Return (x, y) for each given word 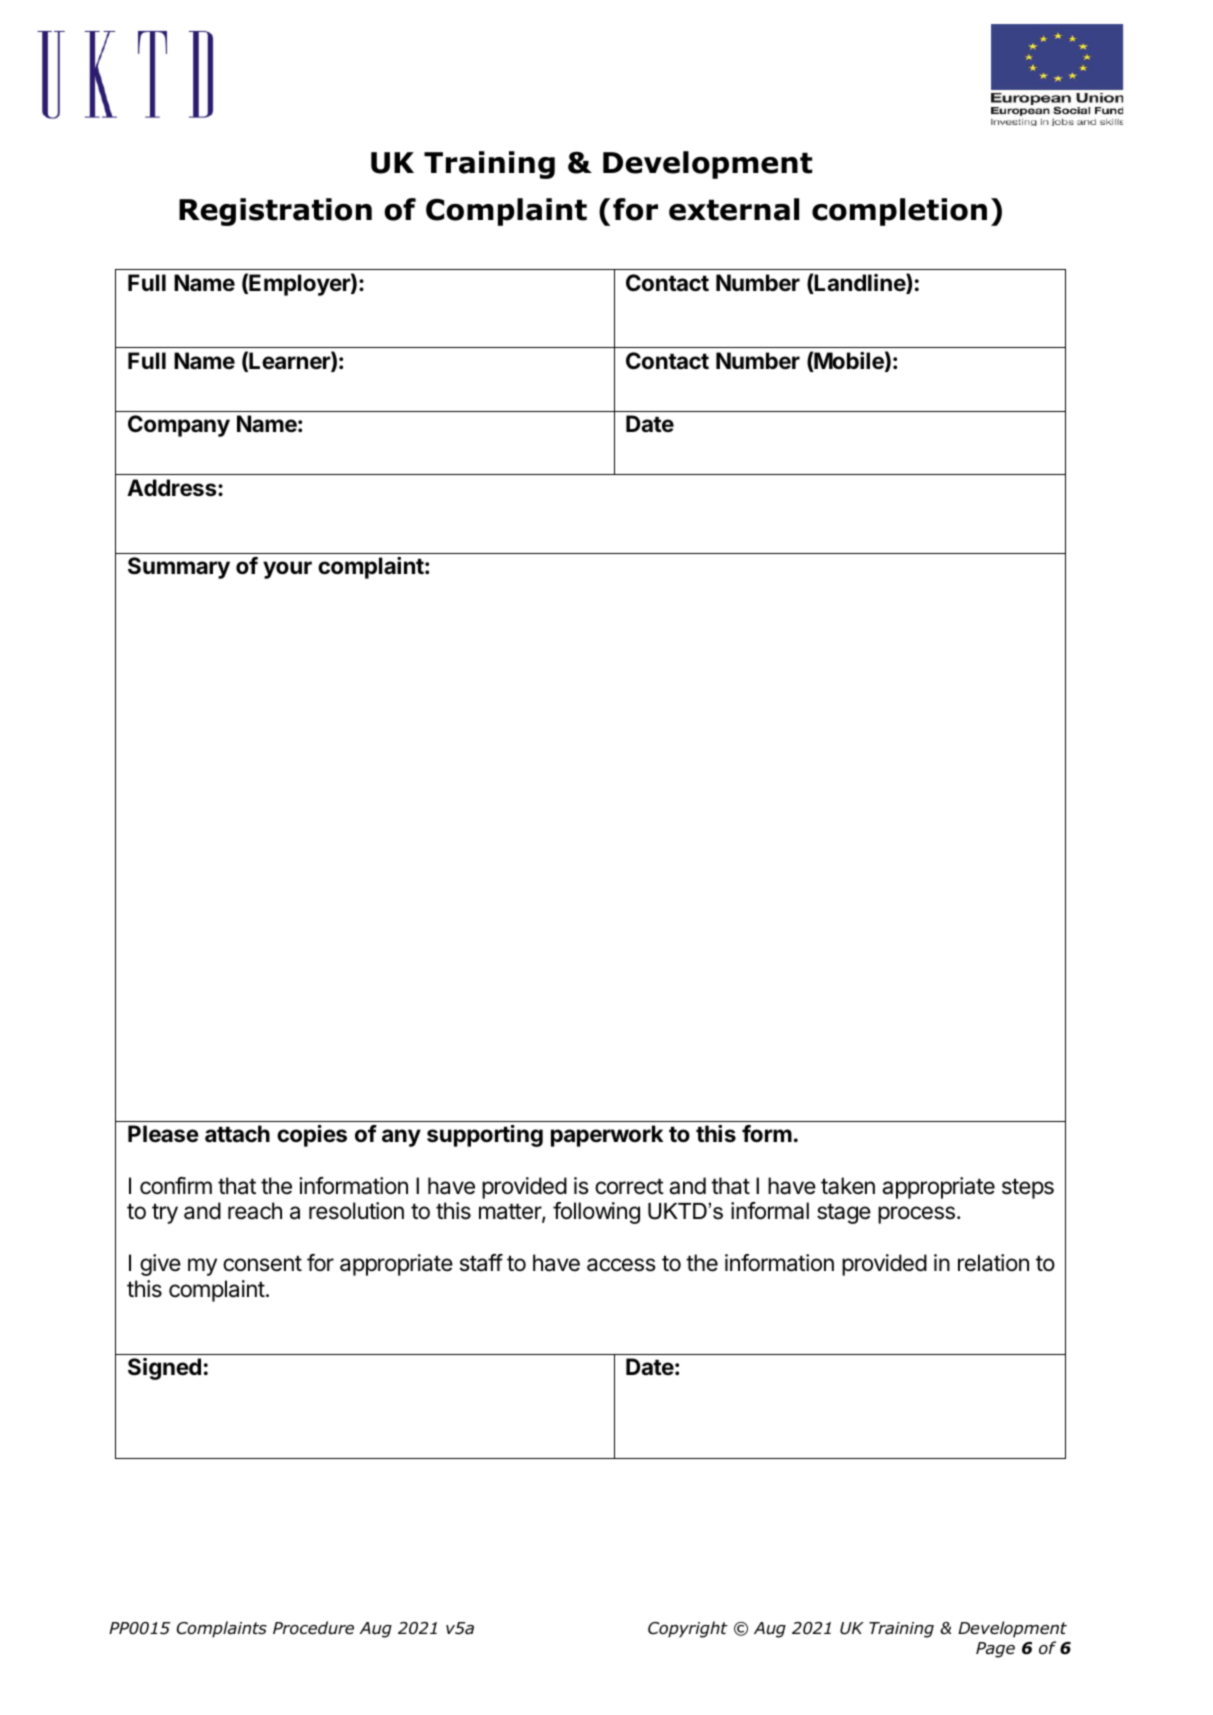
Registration (275, 212)
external (734, 209)
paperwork (607, 1136)
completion (899, 212)
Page (995, 1650)
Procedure (313, 1628)
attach (237, 1134)
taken (848, 1186)
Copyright (688, 1629)
